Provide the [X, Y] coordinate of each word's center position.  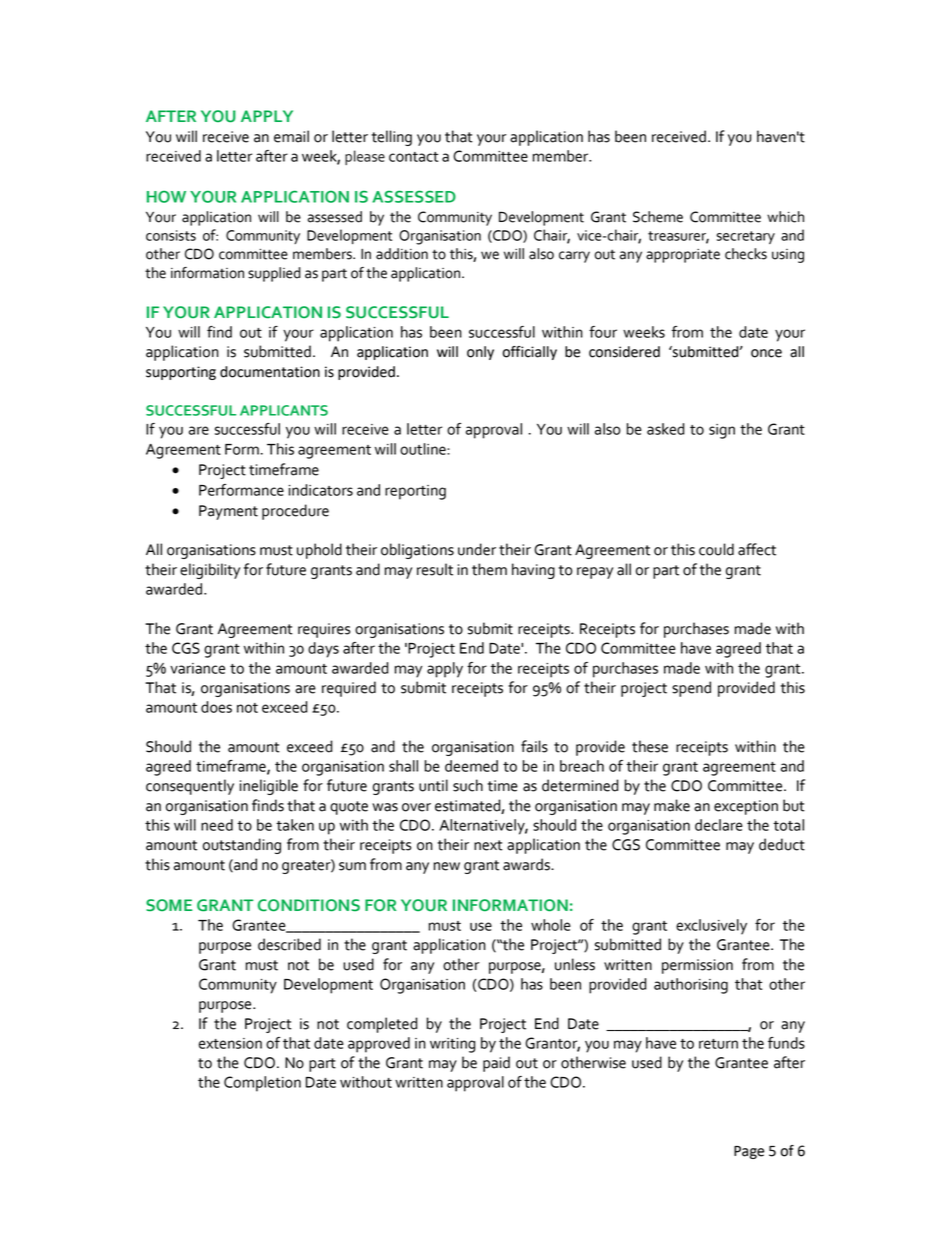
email [291, 136]
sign [722, 431]
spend [691, 689]
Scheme [658, 217]
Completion [262, 1084]
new [447, 866]
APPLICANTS [284, 410]
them [489, 569]
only [480, 353]
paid [496, 1064]
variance [197, 668]
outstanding [242, 846]
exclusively [711, 927]
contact [413, 157]
